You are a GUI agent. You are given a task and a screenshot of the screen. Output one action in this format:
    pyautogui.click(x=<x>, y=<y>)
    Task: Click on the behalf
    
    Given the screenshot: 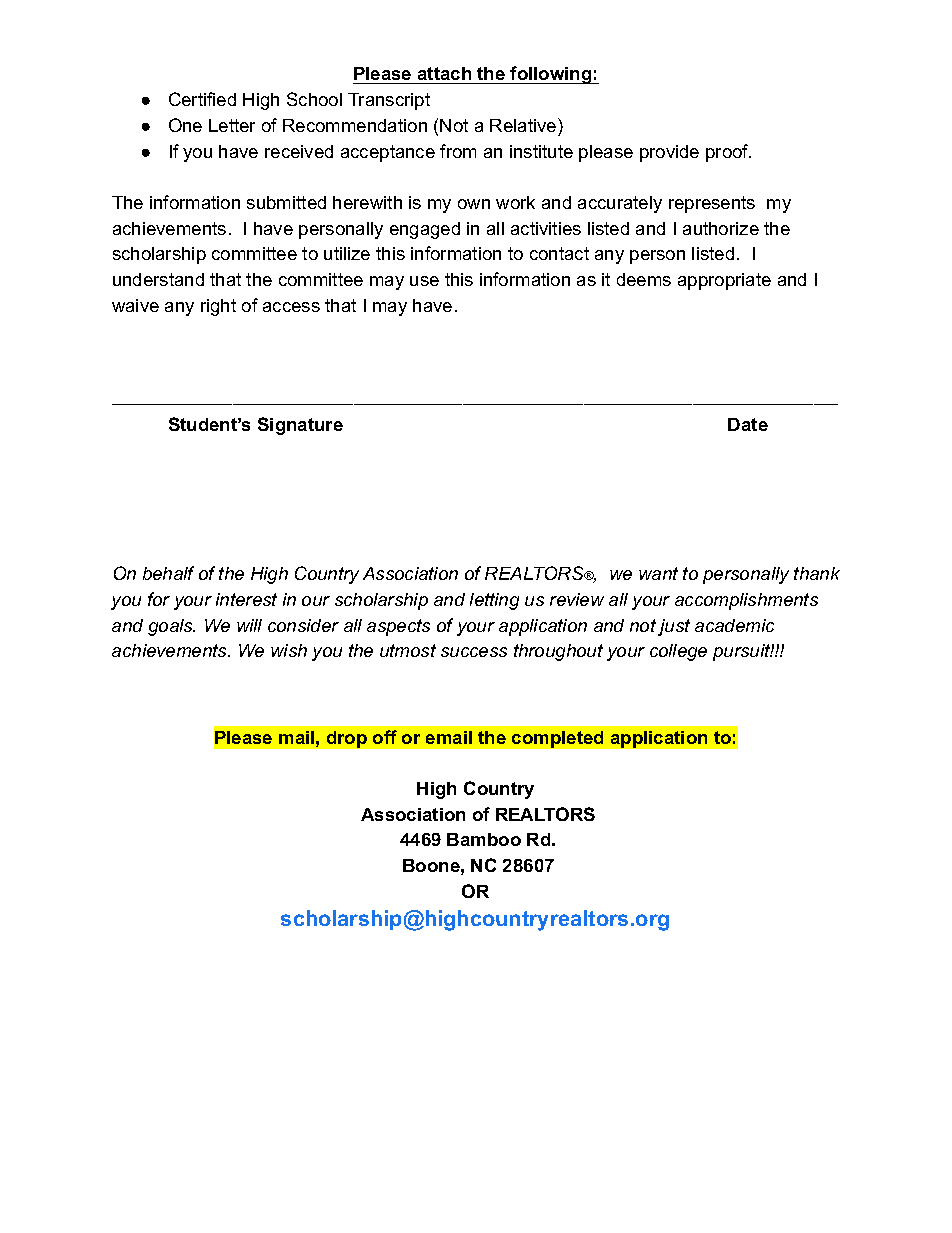 What is the action you would take?
    pyautogui.click(x=168, y=573)
